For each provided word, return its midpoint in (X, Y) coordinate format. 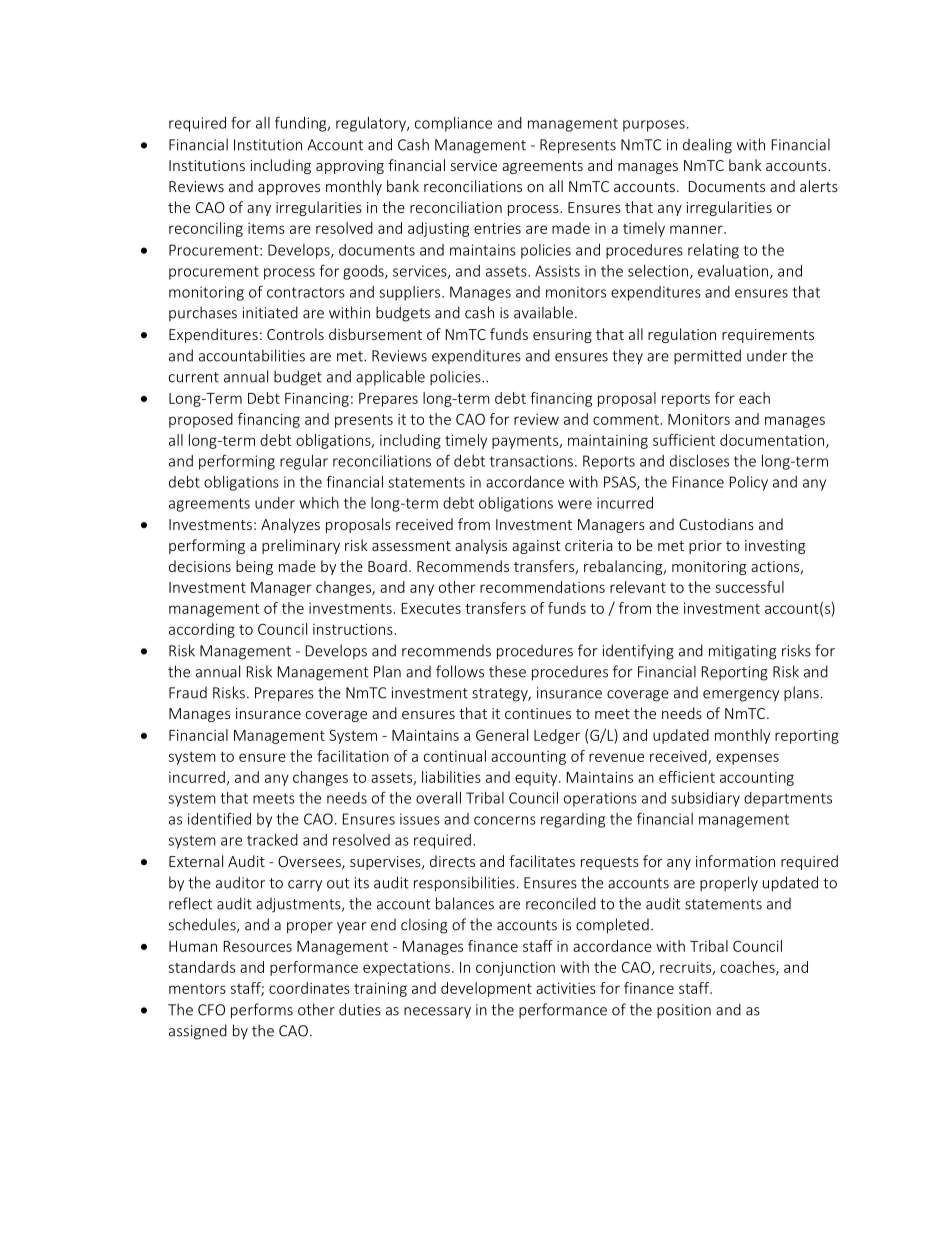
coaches (748, 968)
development (486, 989)
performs (262, 1011)
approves (289, 189)
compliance (453, 124)
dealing (707, 146)
